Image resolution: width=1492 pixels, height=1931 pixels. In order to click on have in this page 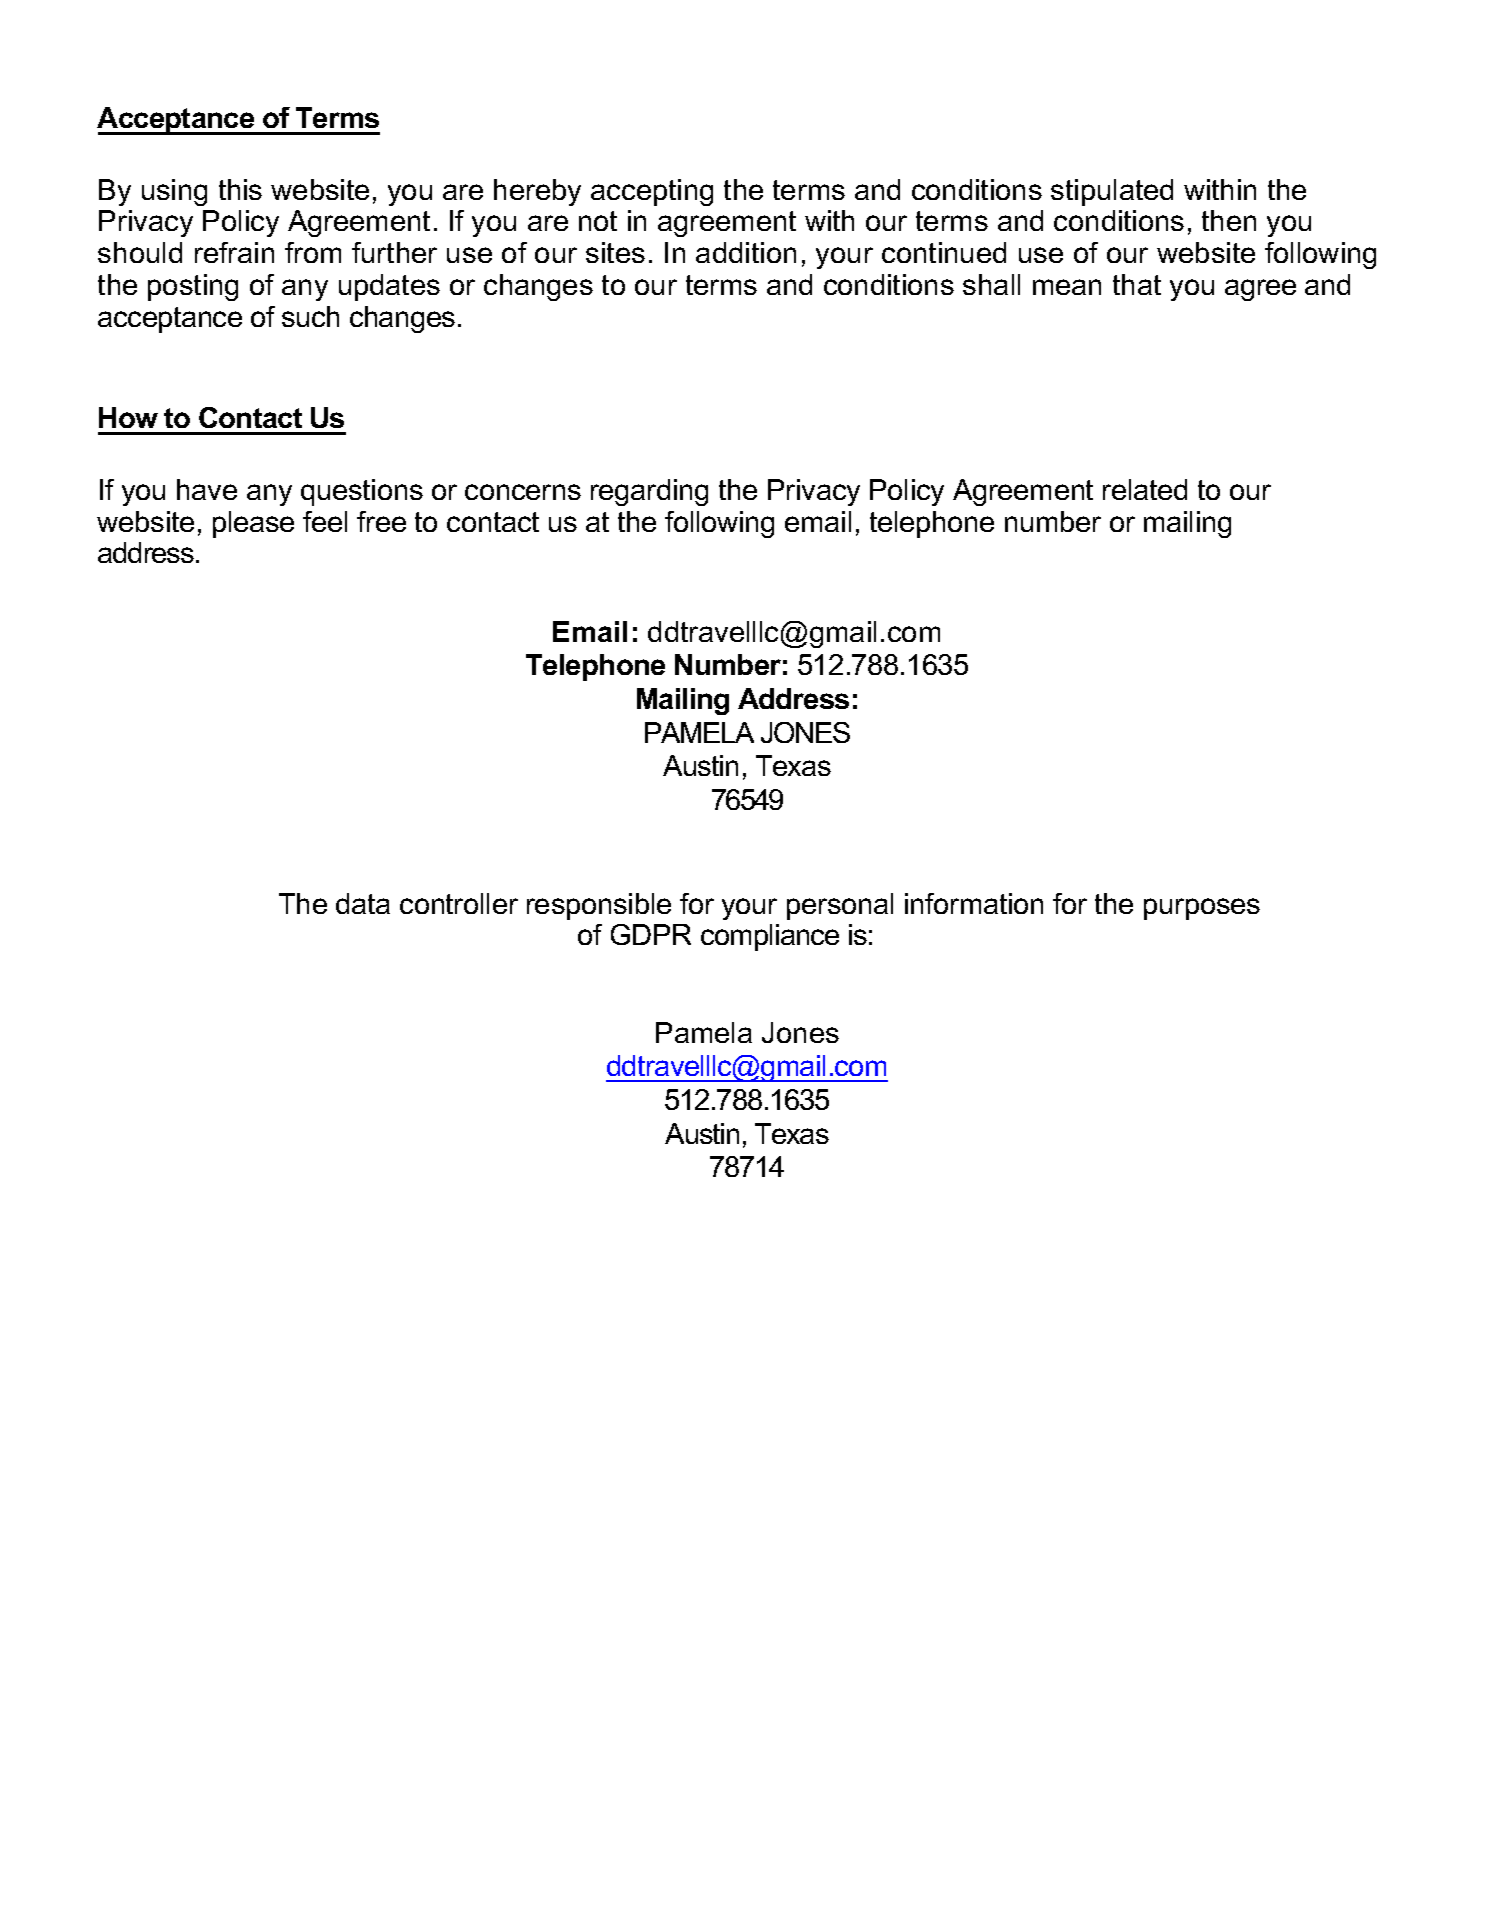, I will do `click(207, 489)`.
